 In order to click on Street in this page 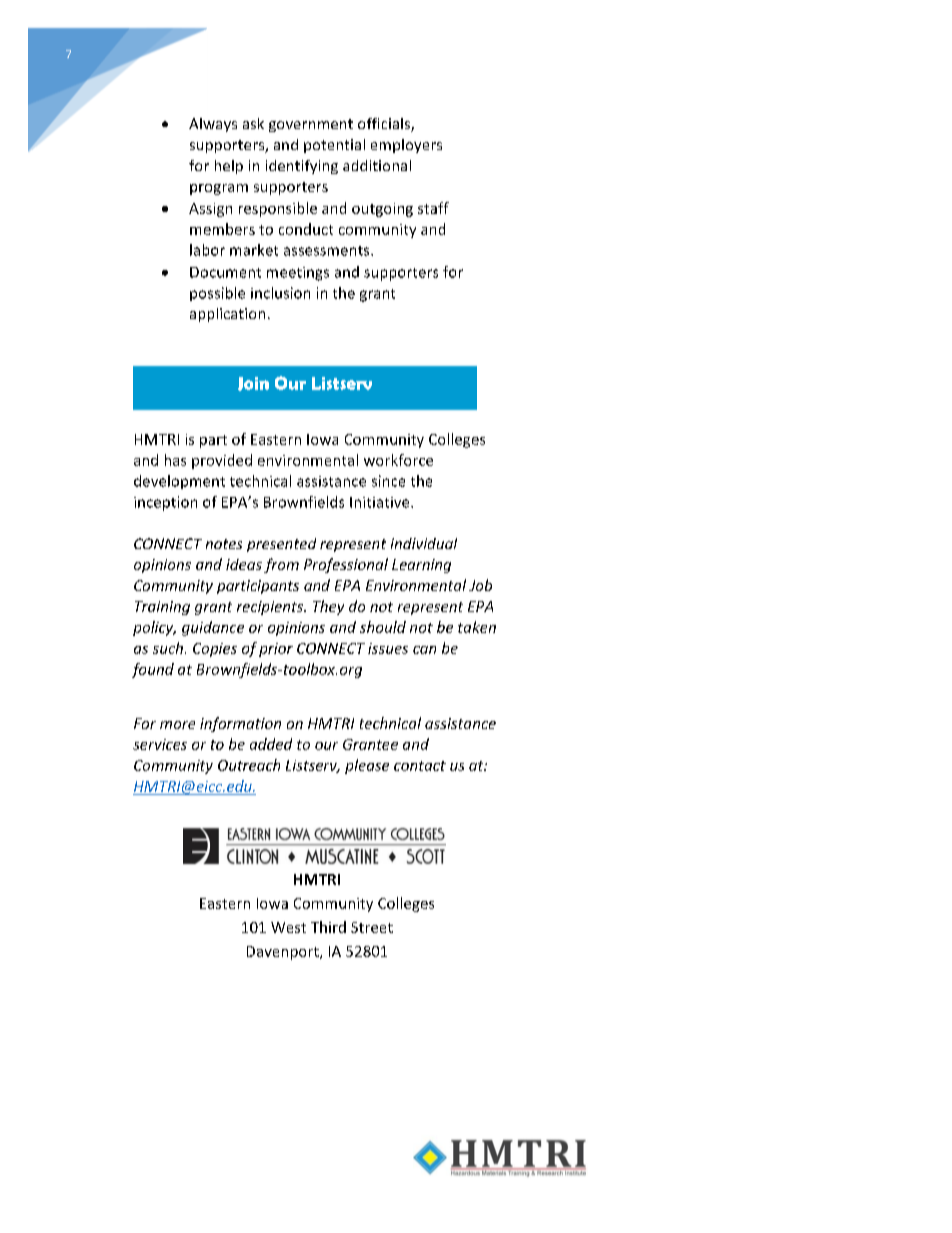, I will do `click(372, 927)`.
